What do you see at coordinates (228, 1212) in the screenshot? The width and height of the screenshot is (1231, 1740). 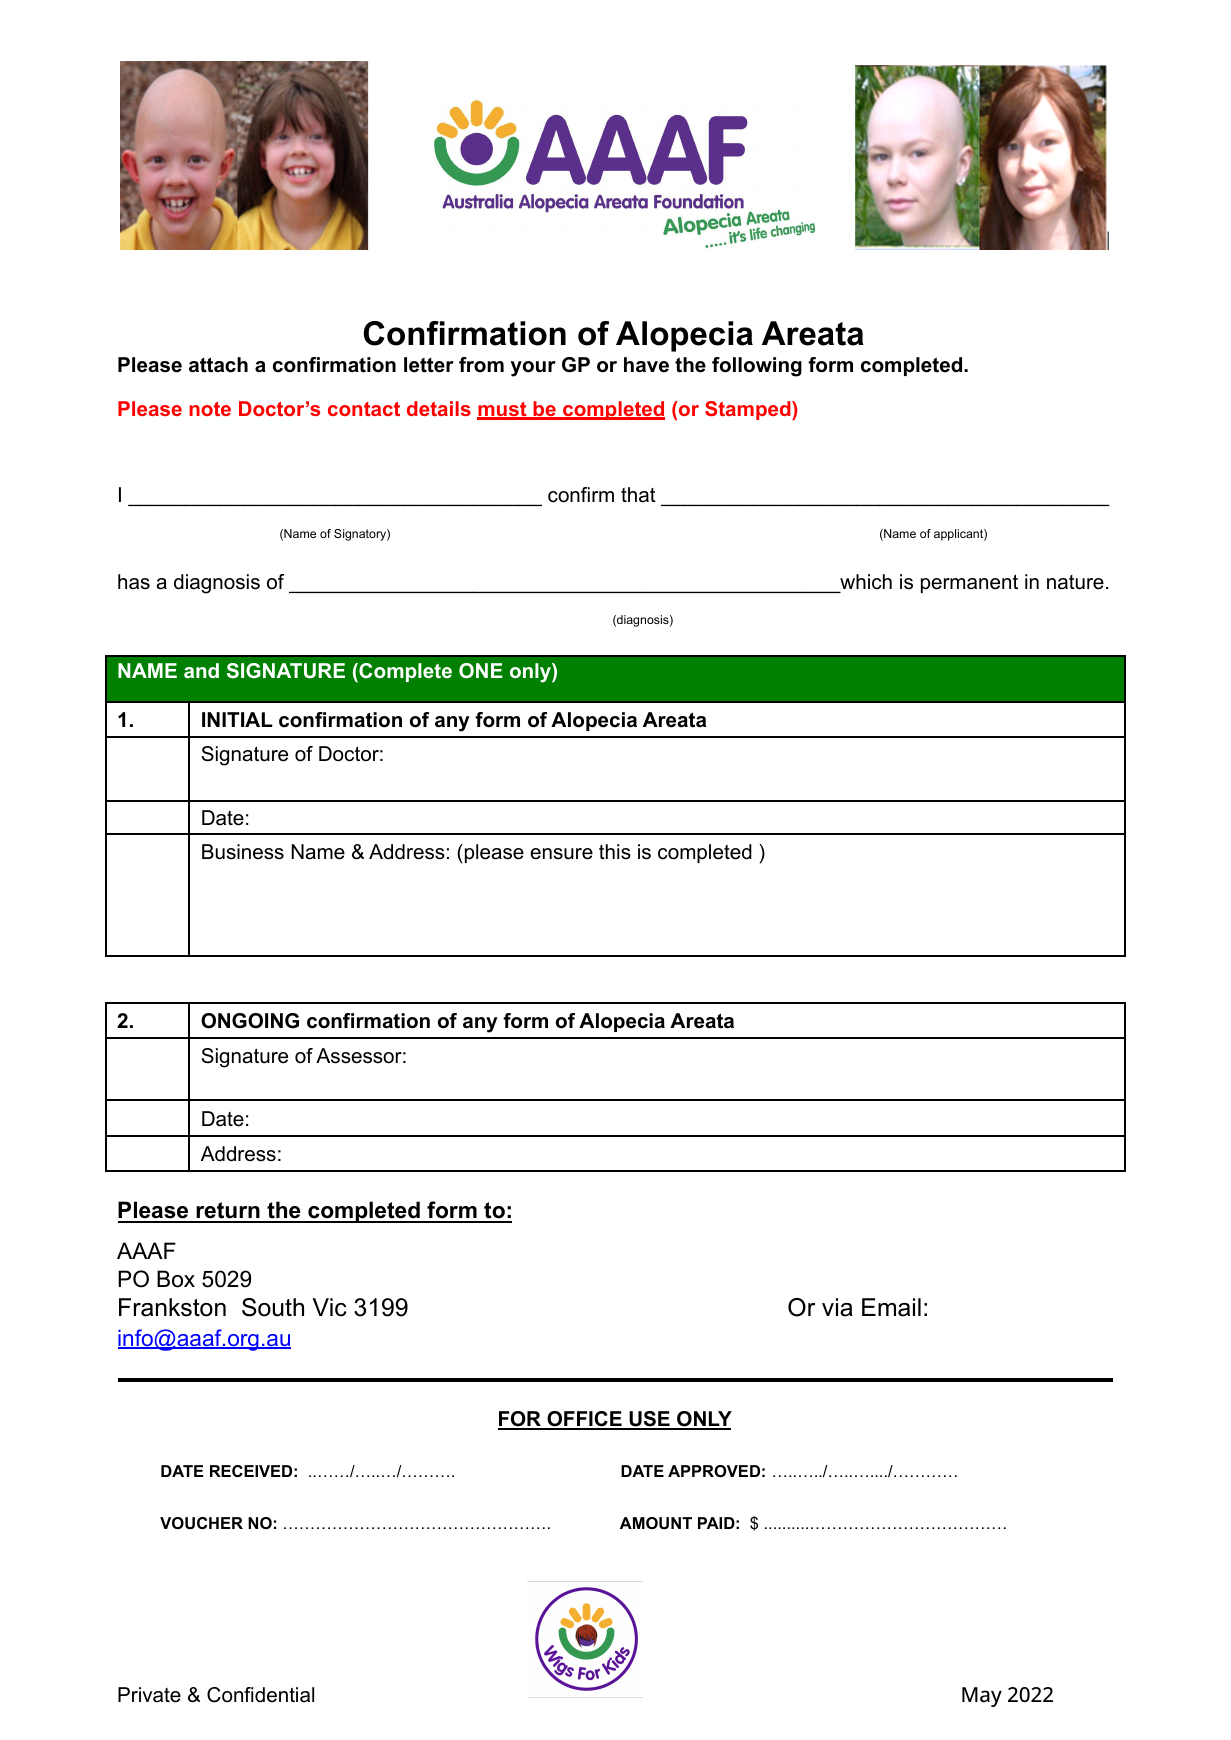 I see `return` at bounding box center [228, 1212].
